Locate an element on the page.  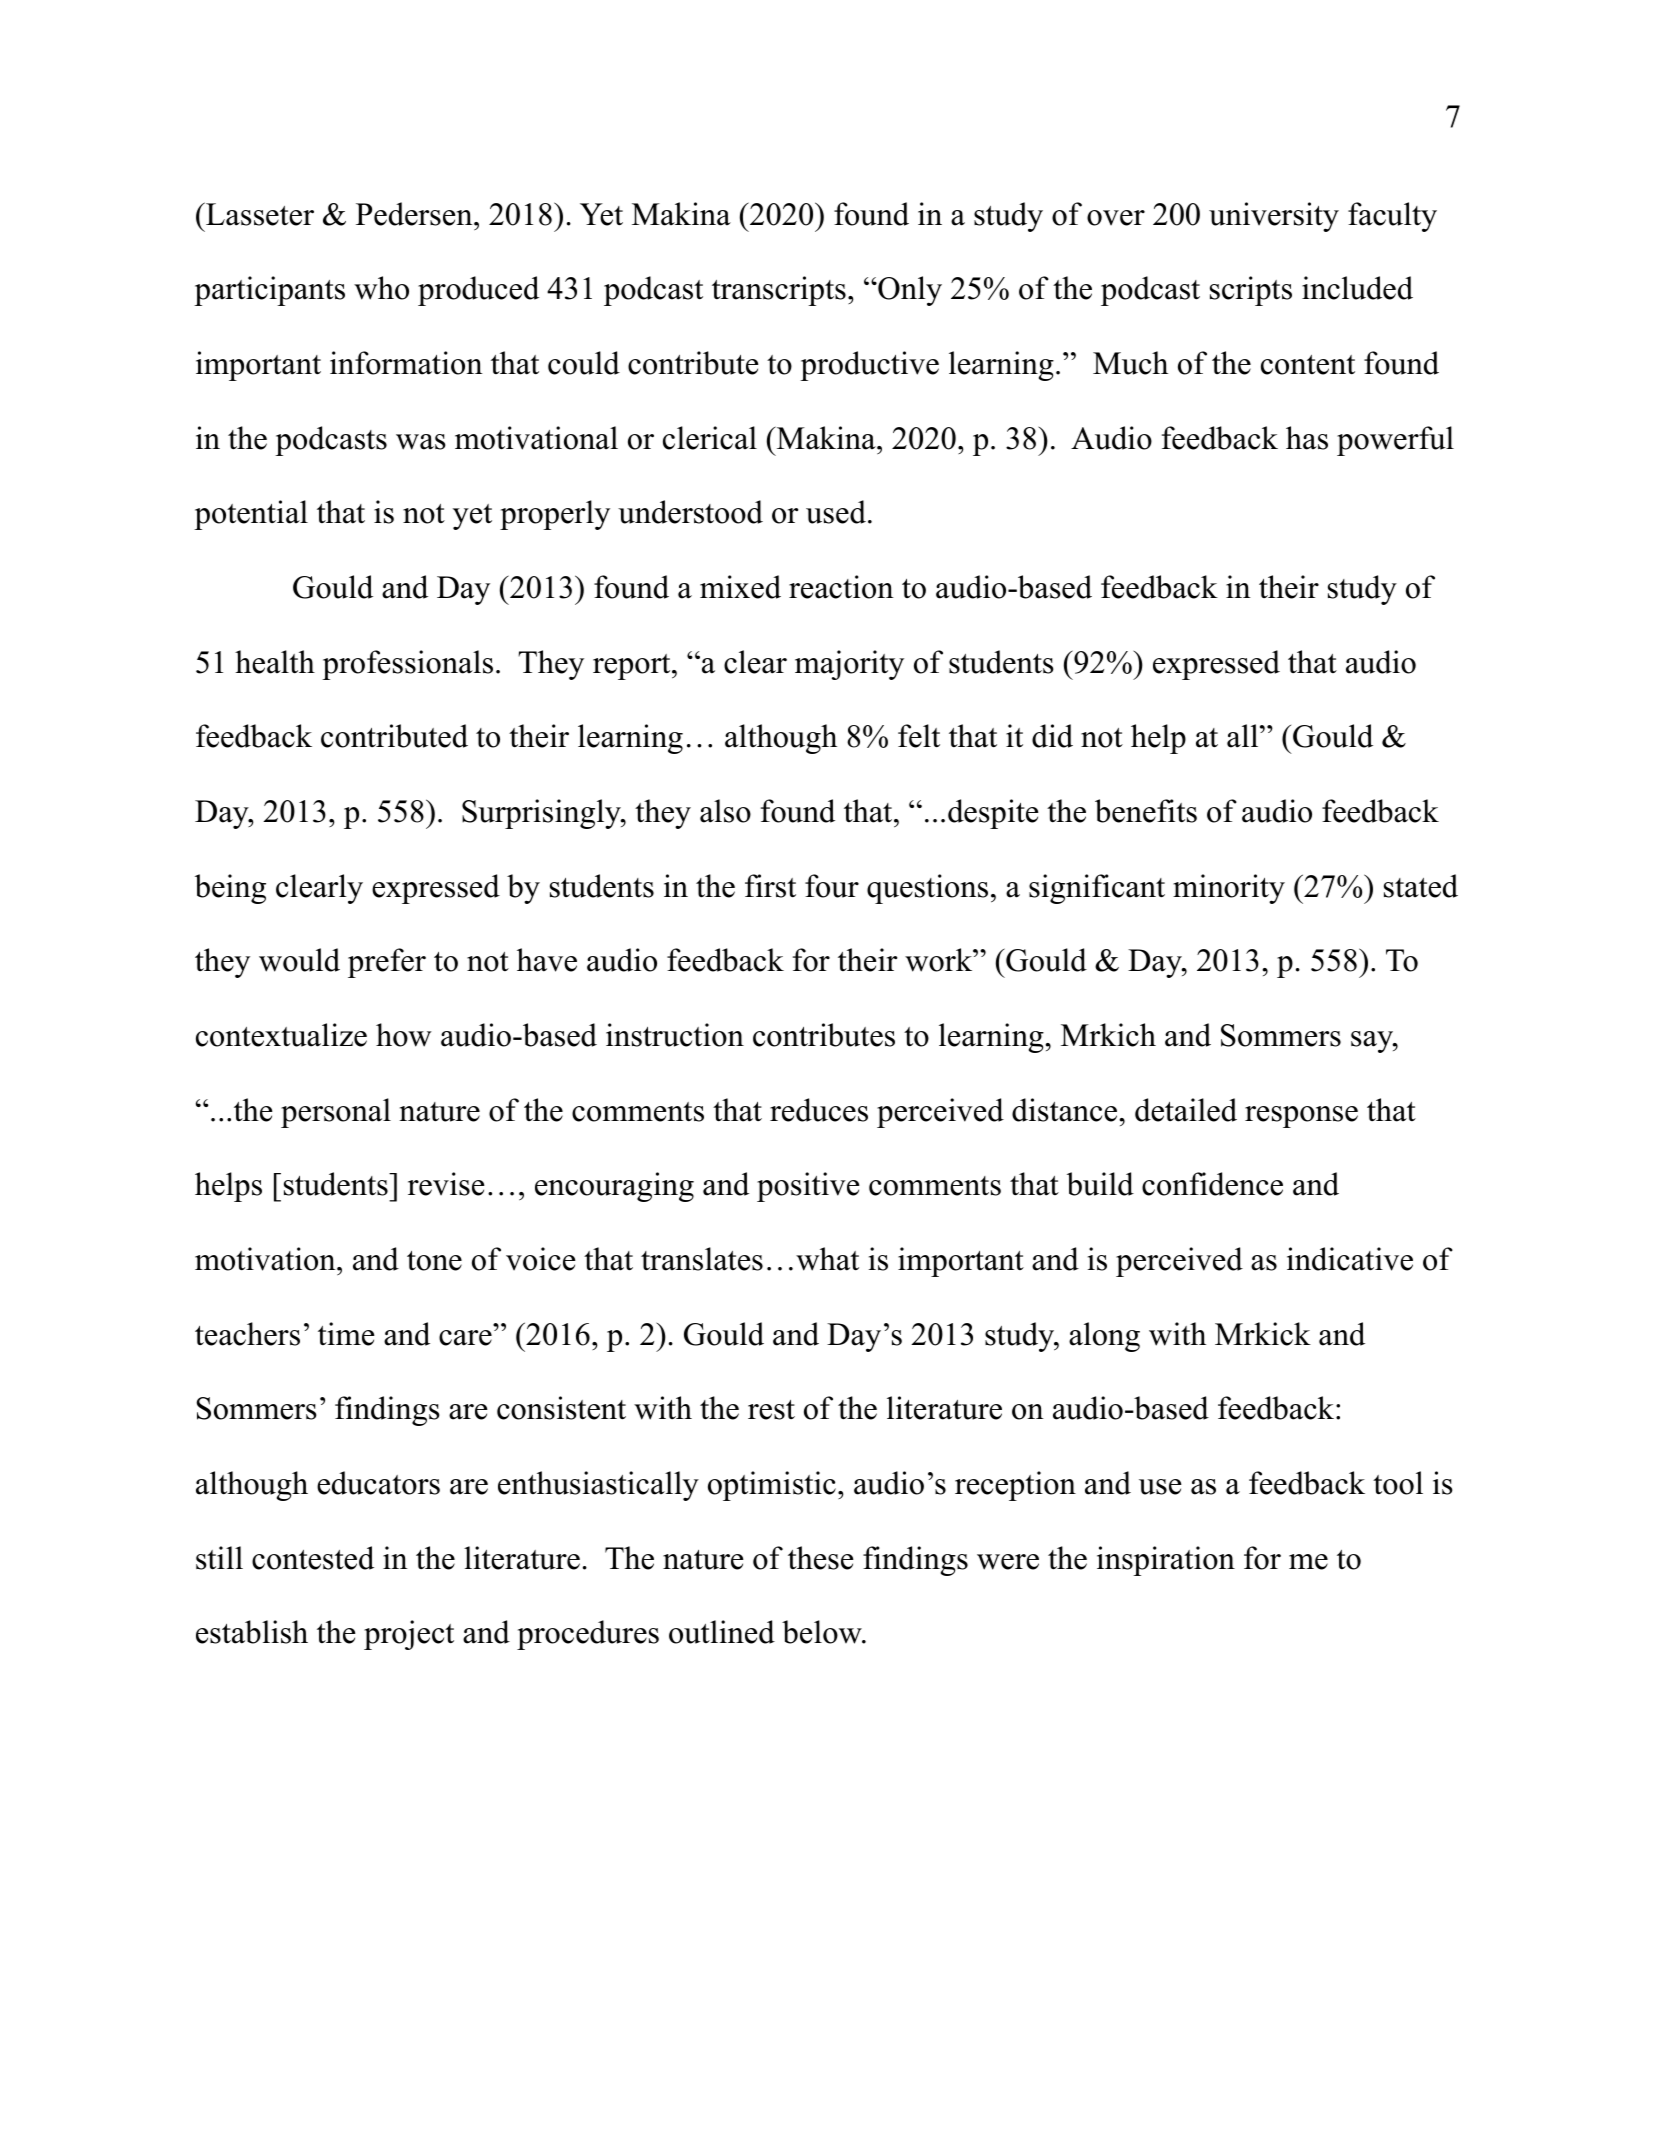
contested is located at coordinates (313, 1558).
